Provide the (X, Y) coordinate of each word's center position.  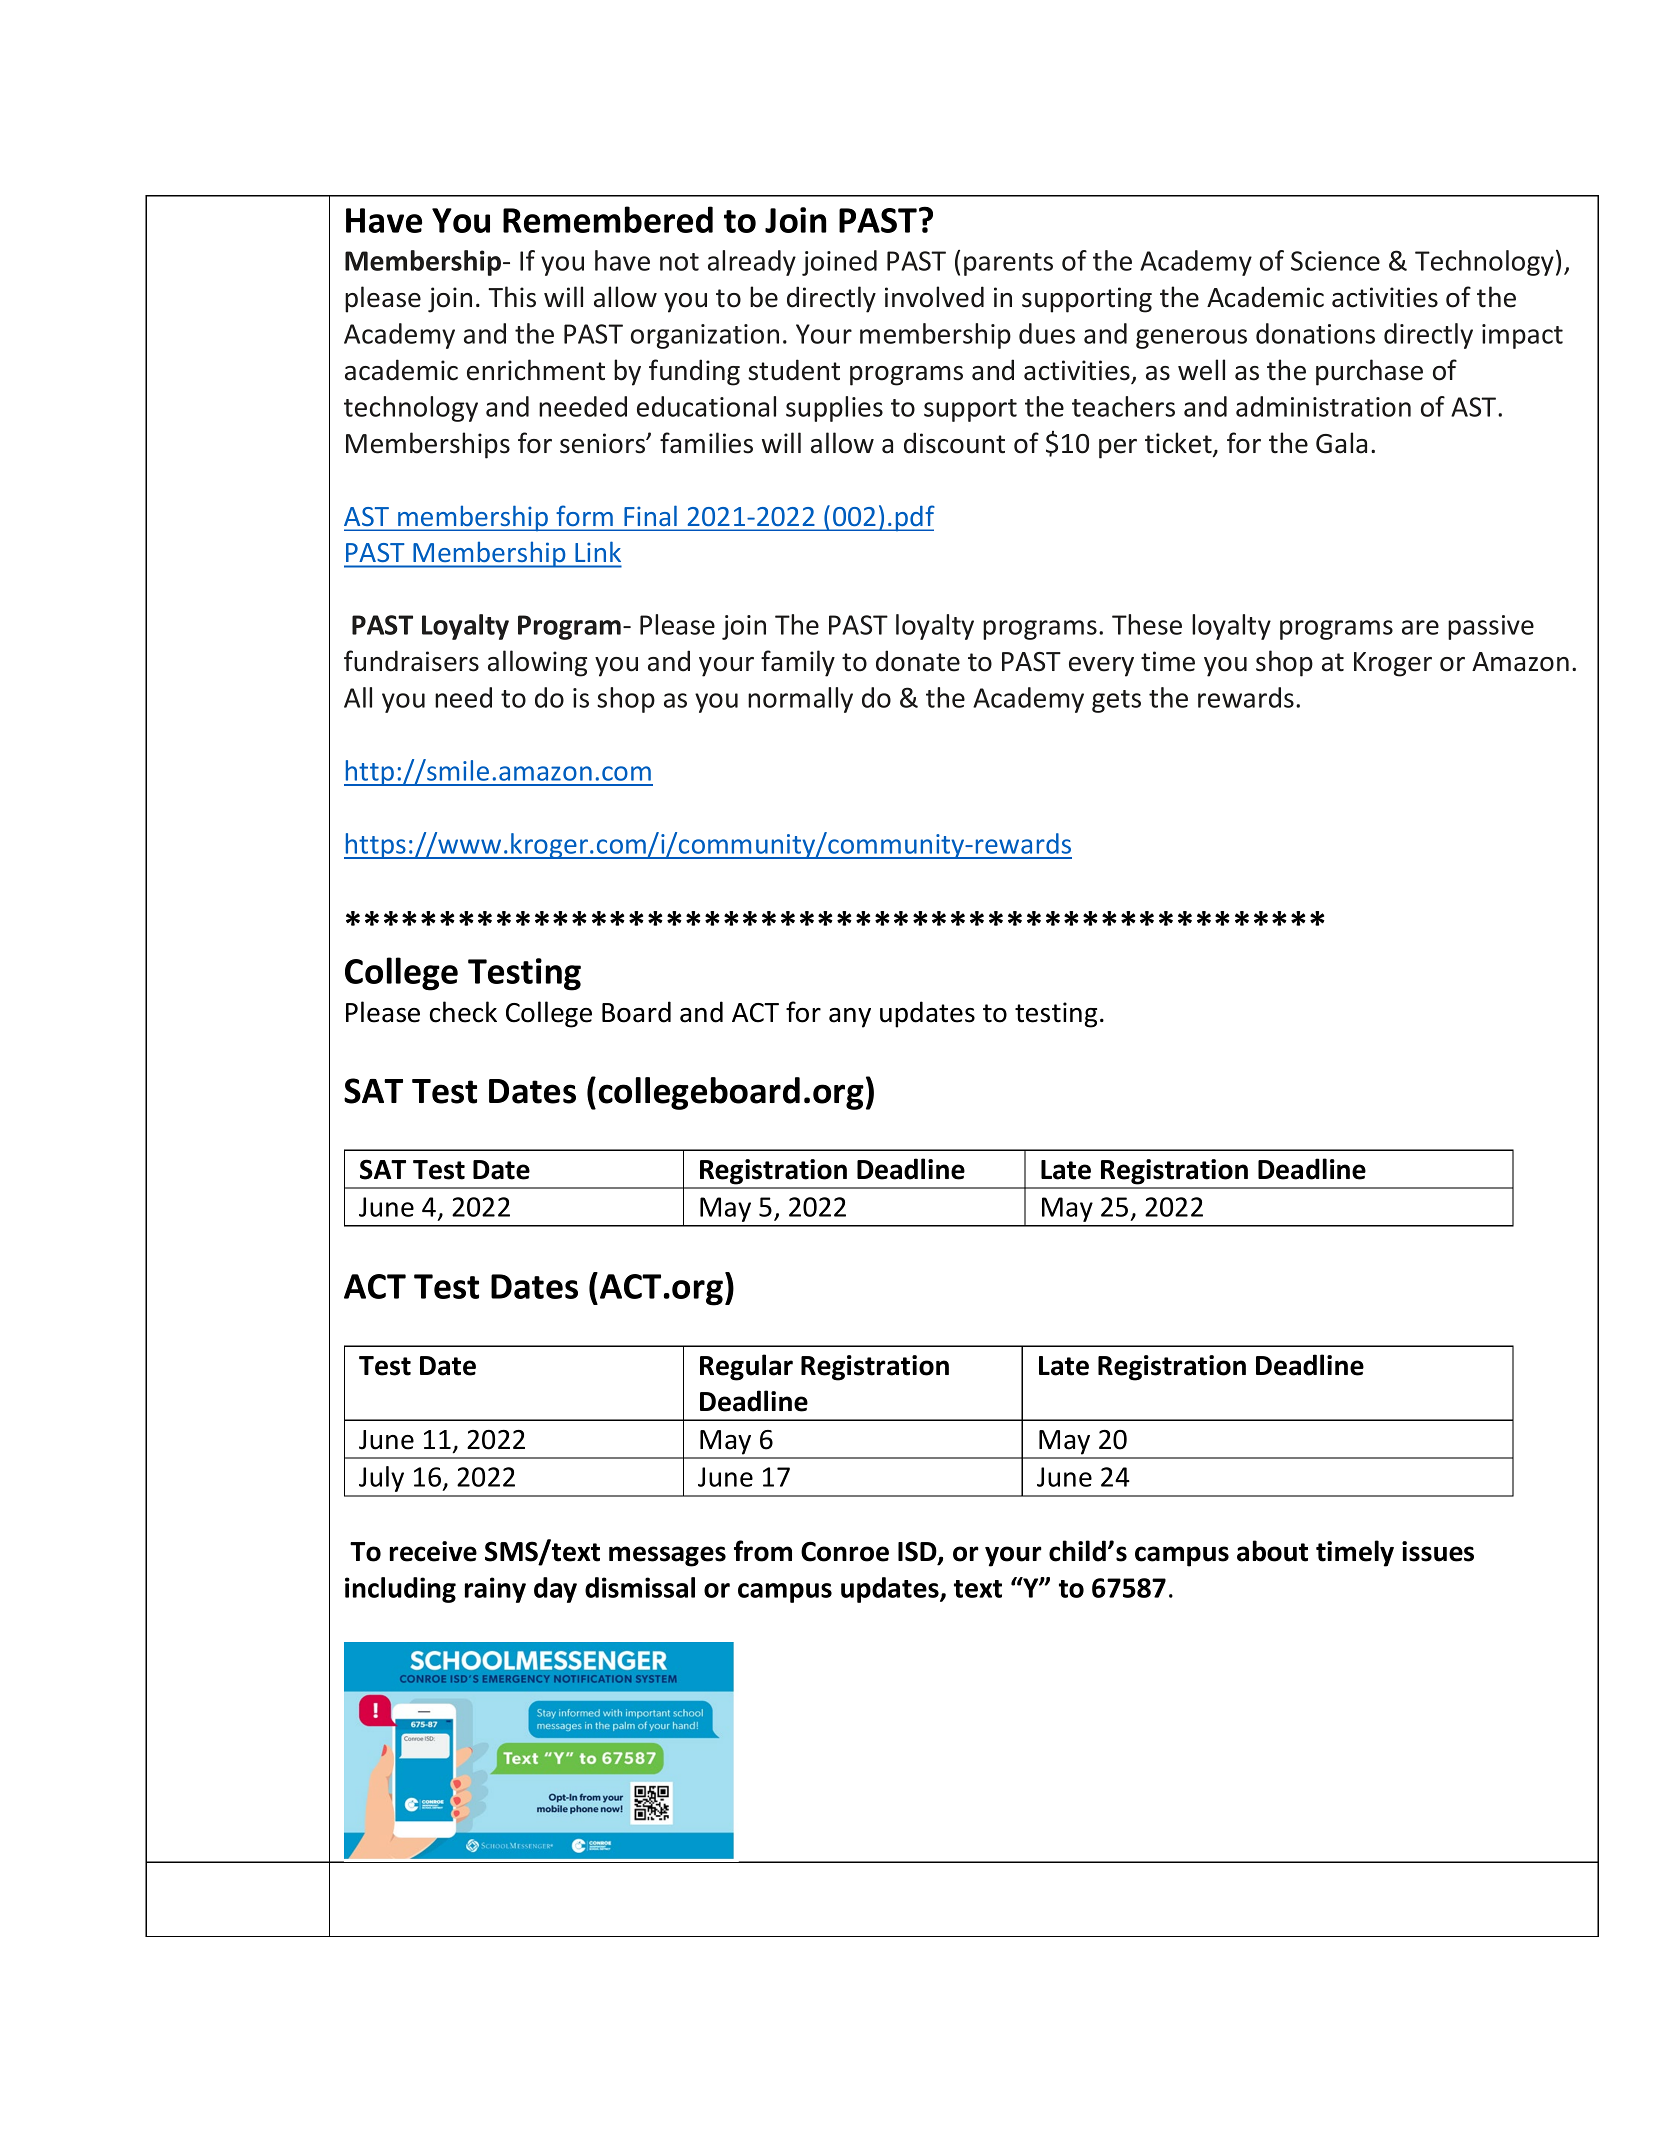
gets (1116, 701)
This (512, 297)
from (763, 1551)
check (463, 1012)
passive (1491, 627)
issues (1438, 1551)
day (555, 1590)
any (850, 1018)
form (585, 516)
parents (1008, 264)
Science (1335, 261)
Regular (746, 1367)
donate (918, 661)
